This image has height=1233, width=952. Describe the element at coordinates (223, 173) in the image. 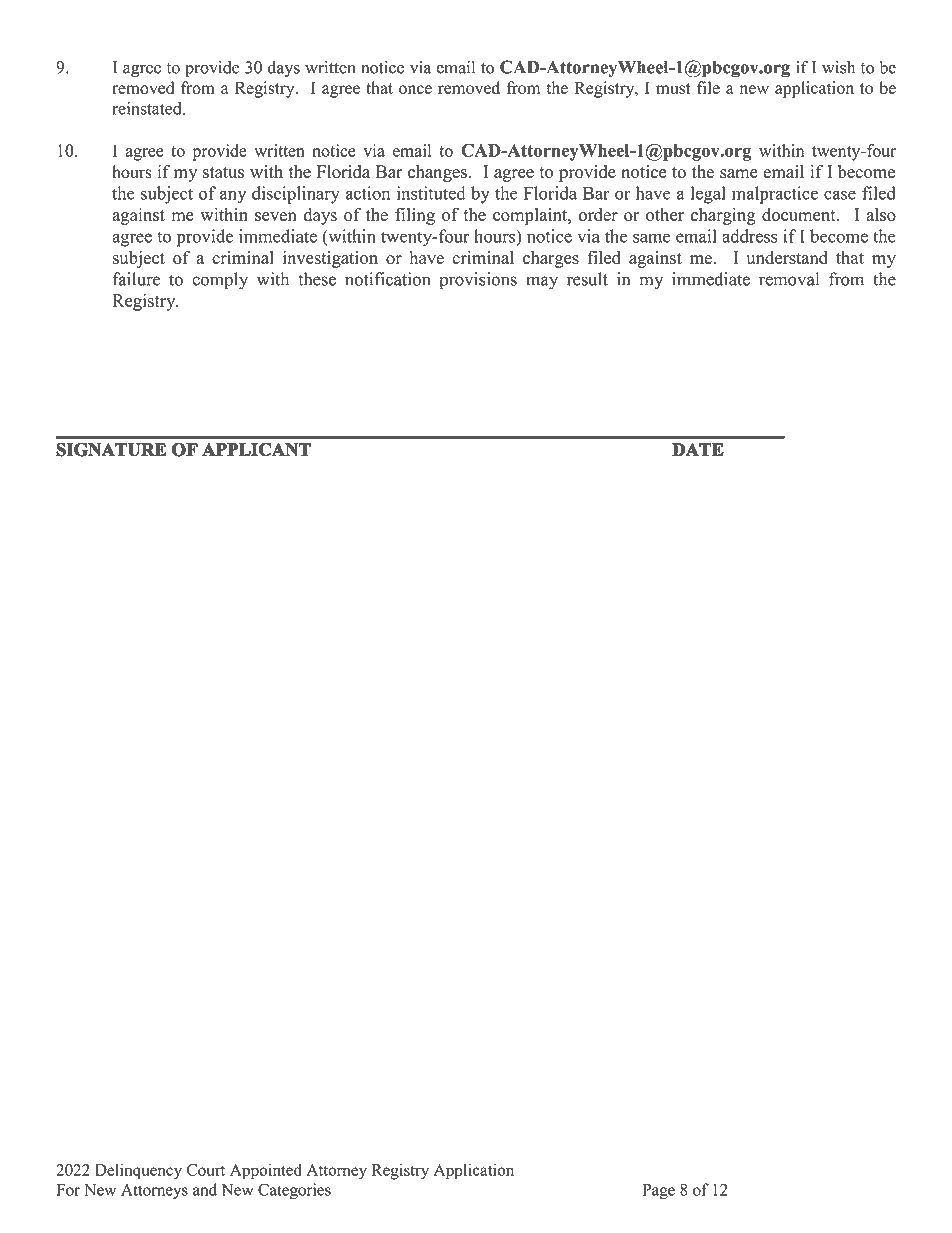

I see `status` at that location.
